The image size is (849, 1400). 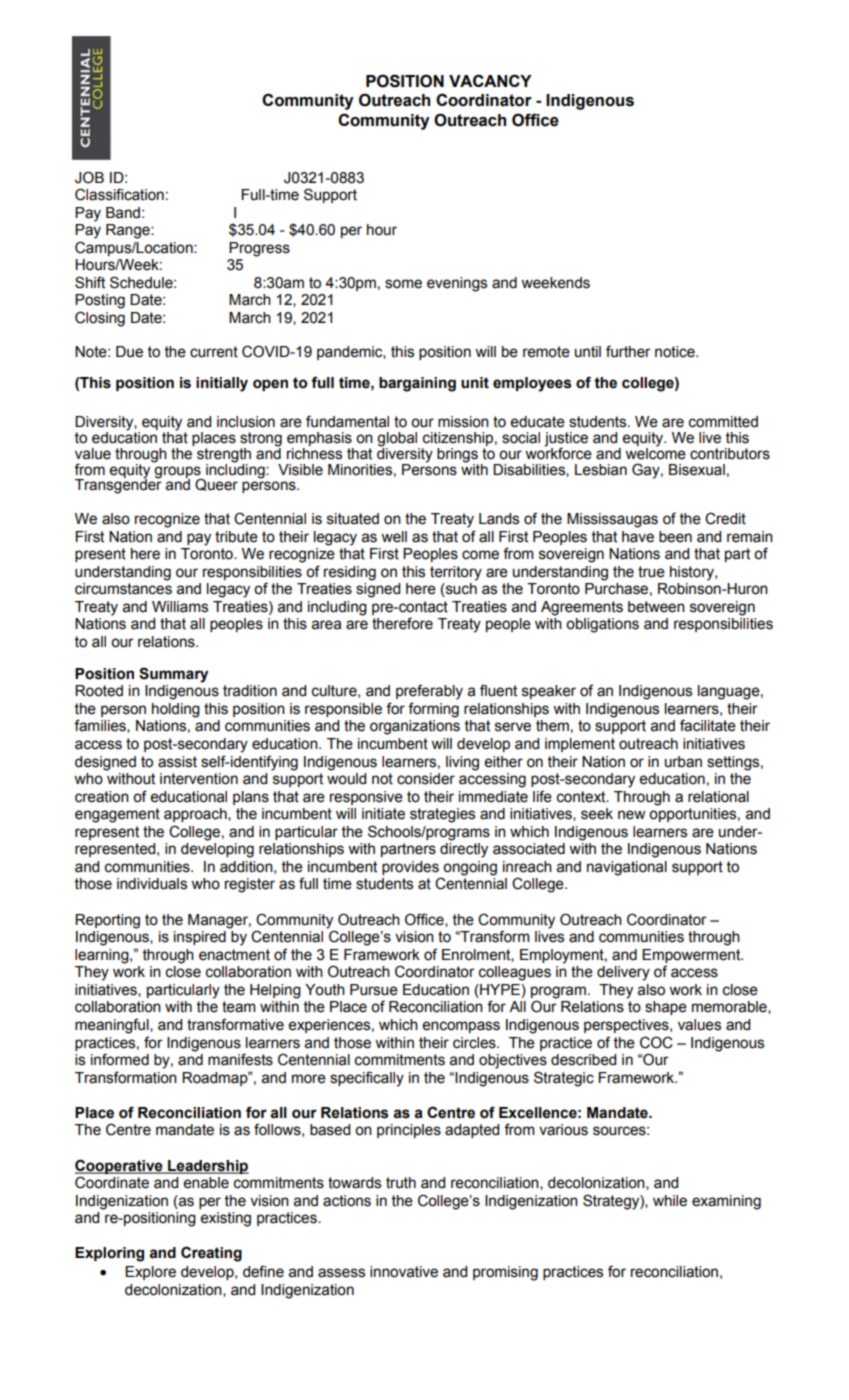 I want to click on Summary, so click(x=173, y=675).
